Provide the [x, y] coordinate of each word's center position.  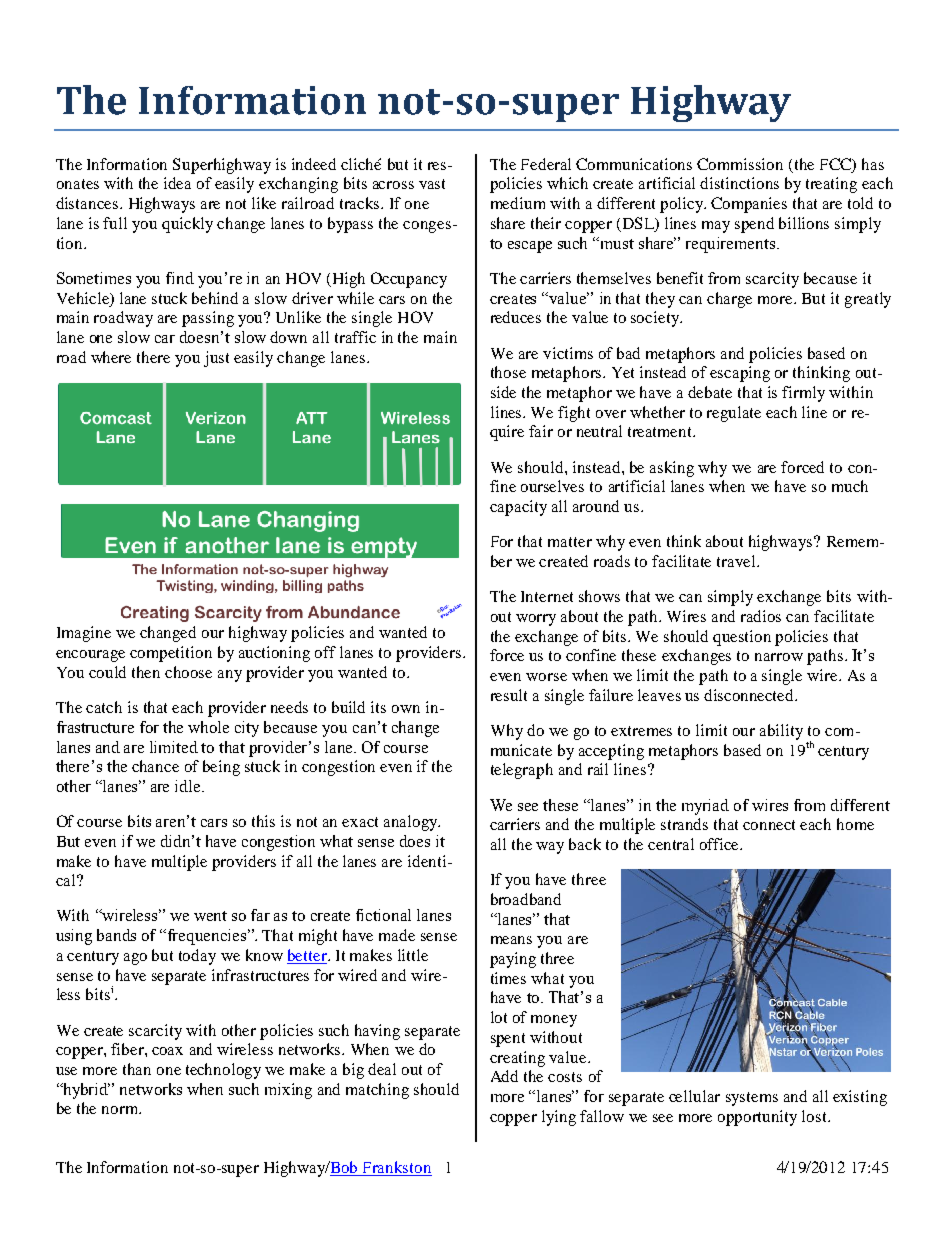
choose [188, 672]
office [721, 844]
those [508, 372]
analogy [412, 823]
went [210, 916]
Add [504, 1076]
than [137, 1069]
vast [432, 184]
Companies [749, 205]
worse [546, 677]
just [216, 359]
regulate [734, 414]
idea [177, 183]
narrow [779, 657]
